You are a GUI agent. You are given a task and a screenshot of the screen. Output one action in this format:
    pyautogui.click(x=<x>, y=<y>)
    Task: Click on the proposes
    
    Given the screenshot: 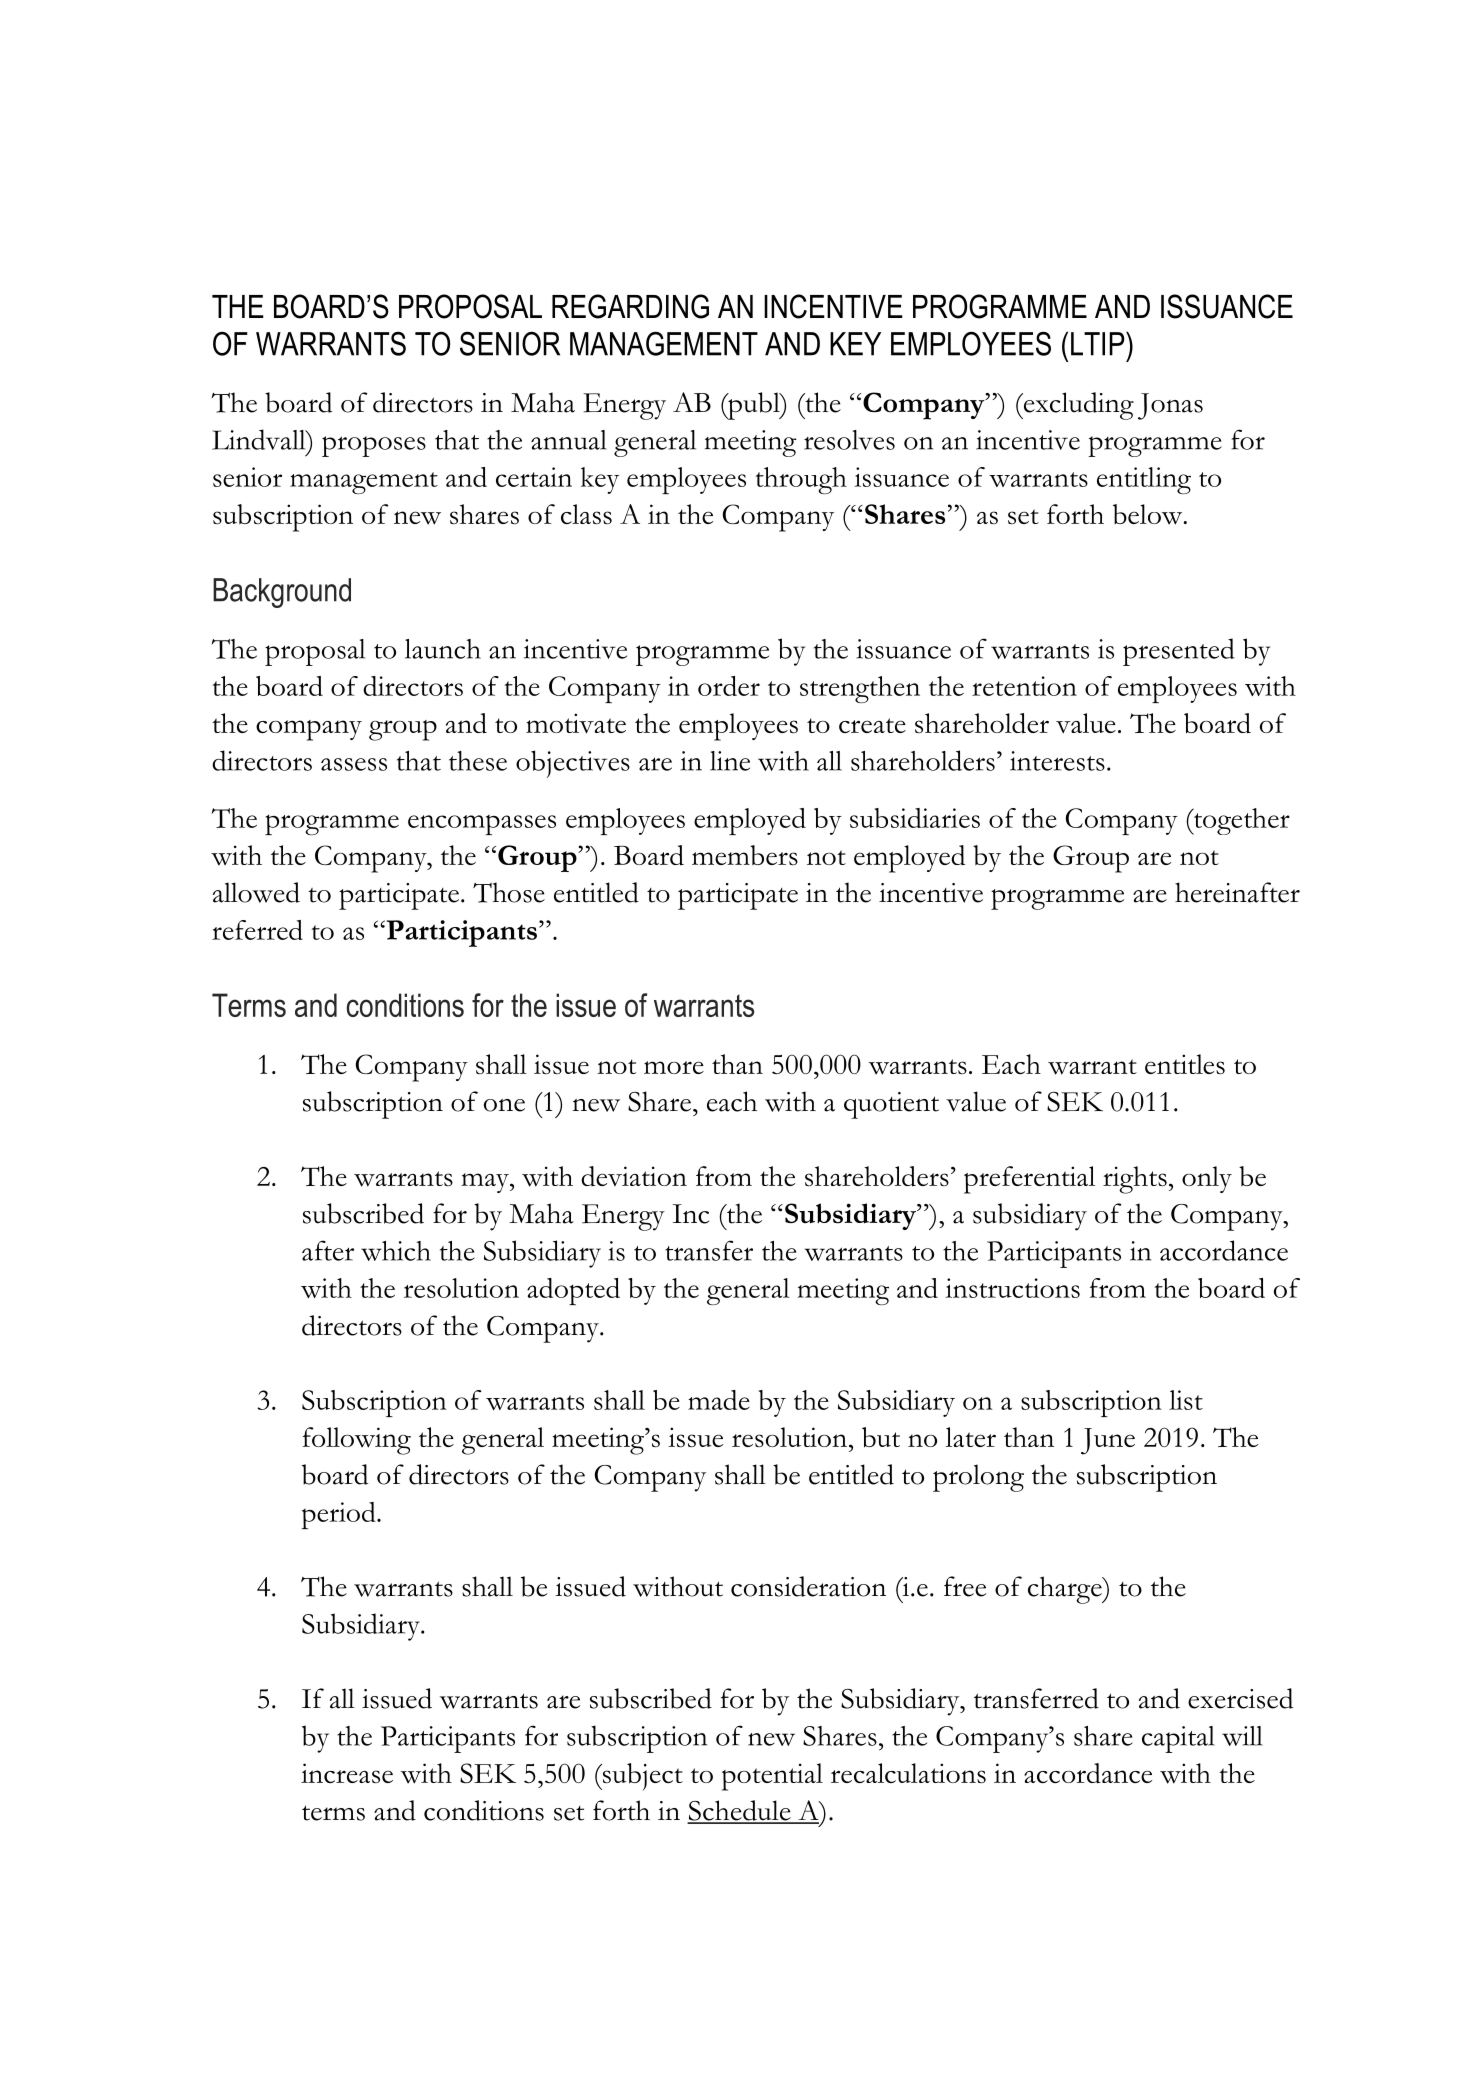 What is the action you would take?
    pyautogui.click(x=374, y=446)
